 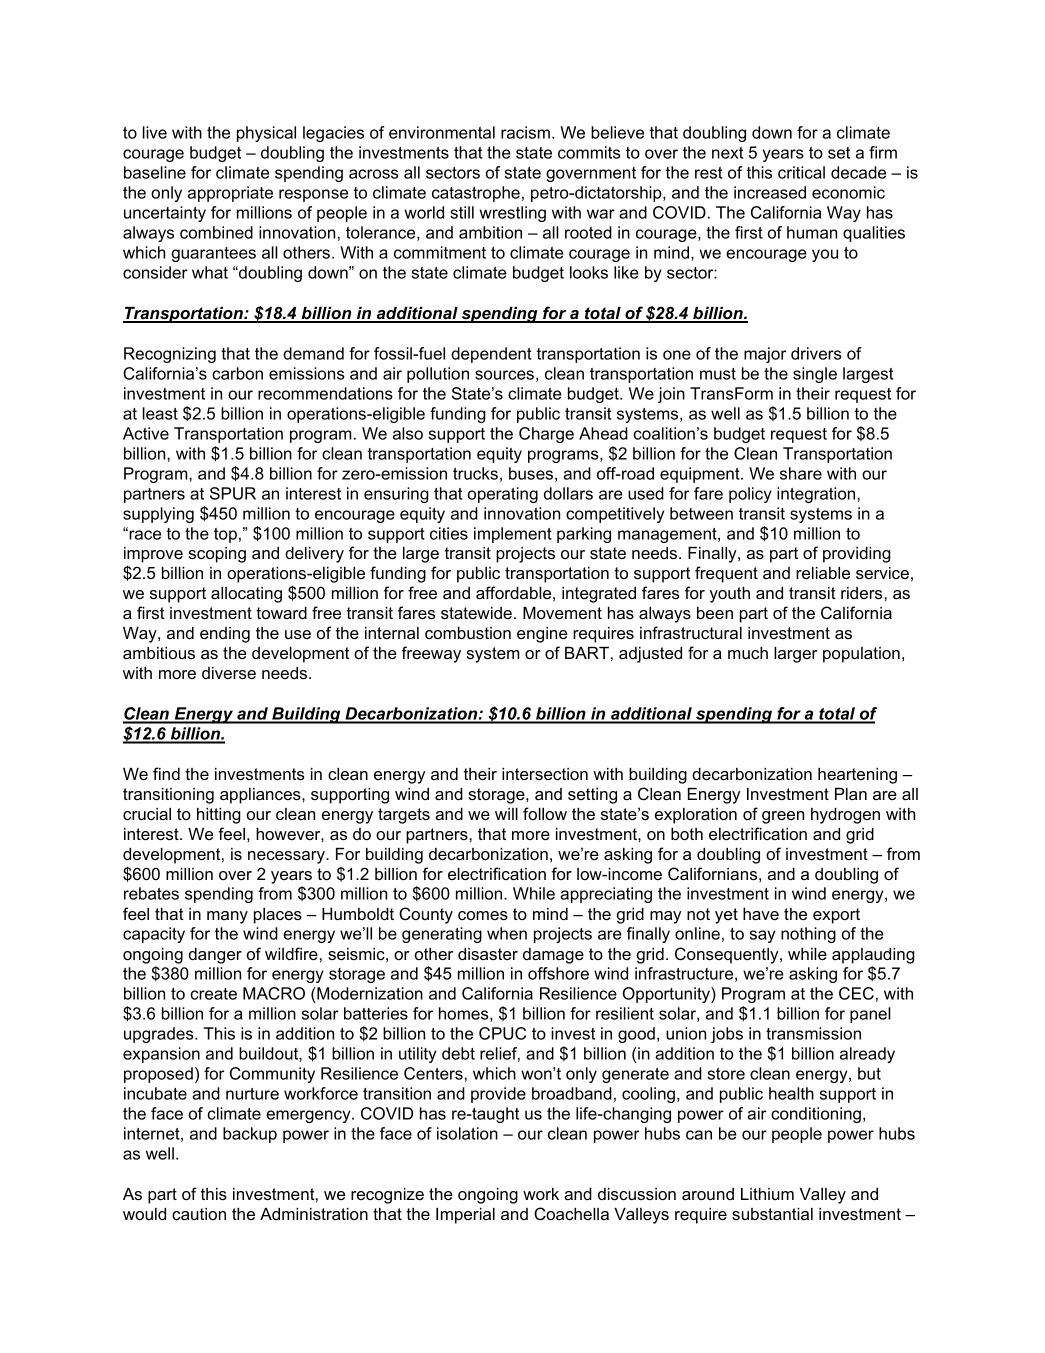 I want to click on caution, so click(x=199, y=1214).
